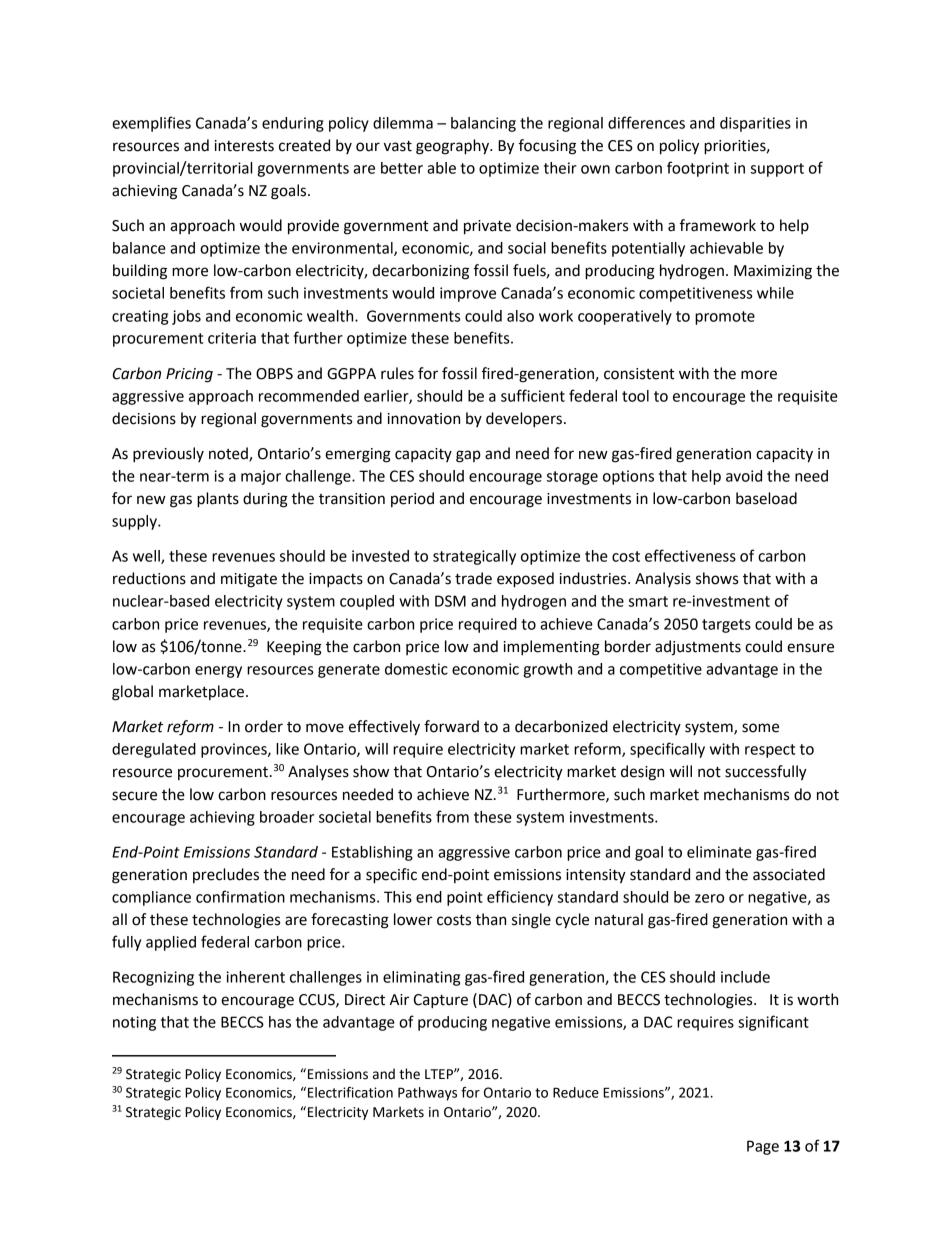 Image resolution: width=952 pixels, height=1233 pixels. Describe the element at coordinates (218, 672) in the document. I see `energy` at that location.
